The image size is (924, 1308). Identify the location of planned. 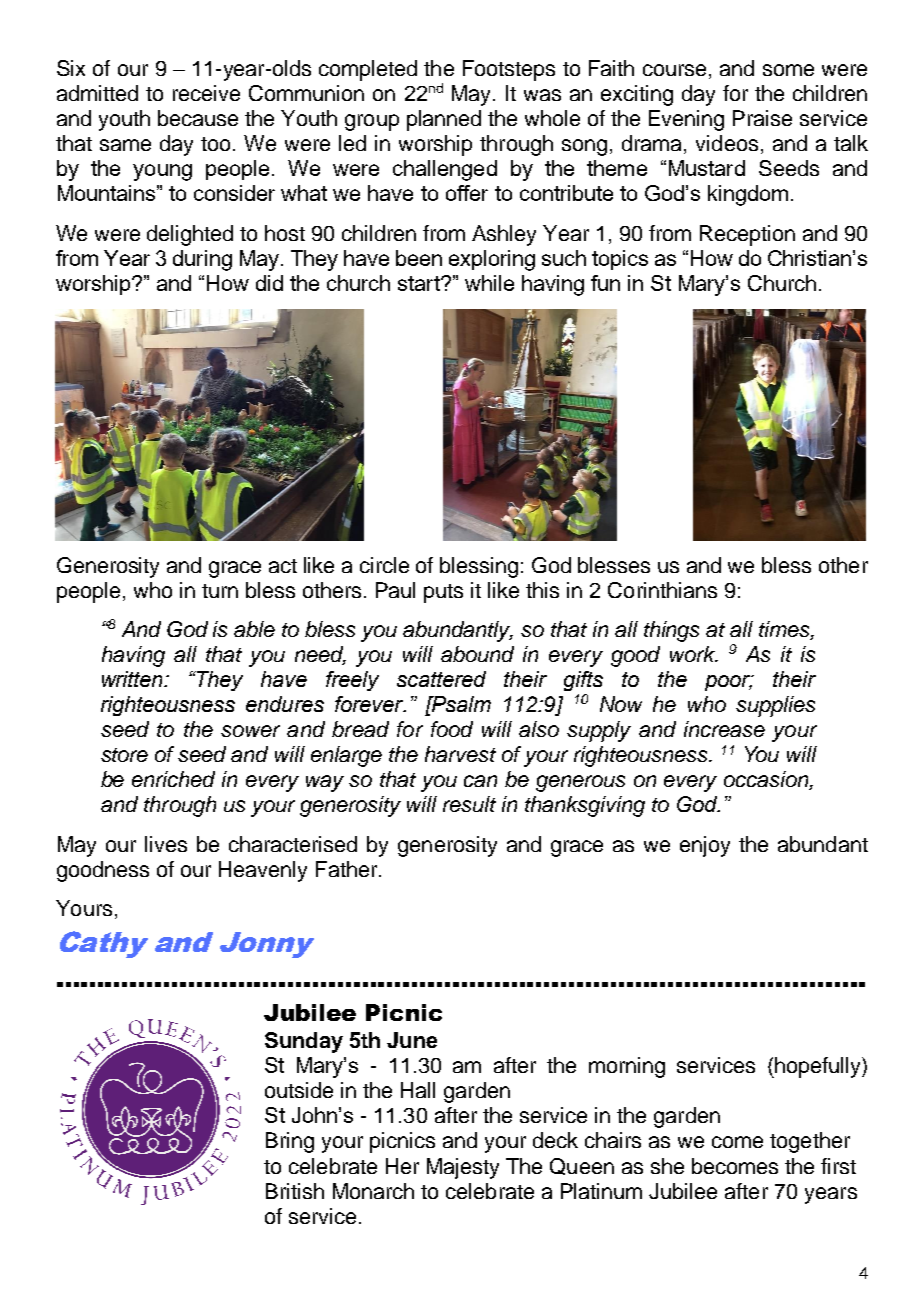
(444, 120).
